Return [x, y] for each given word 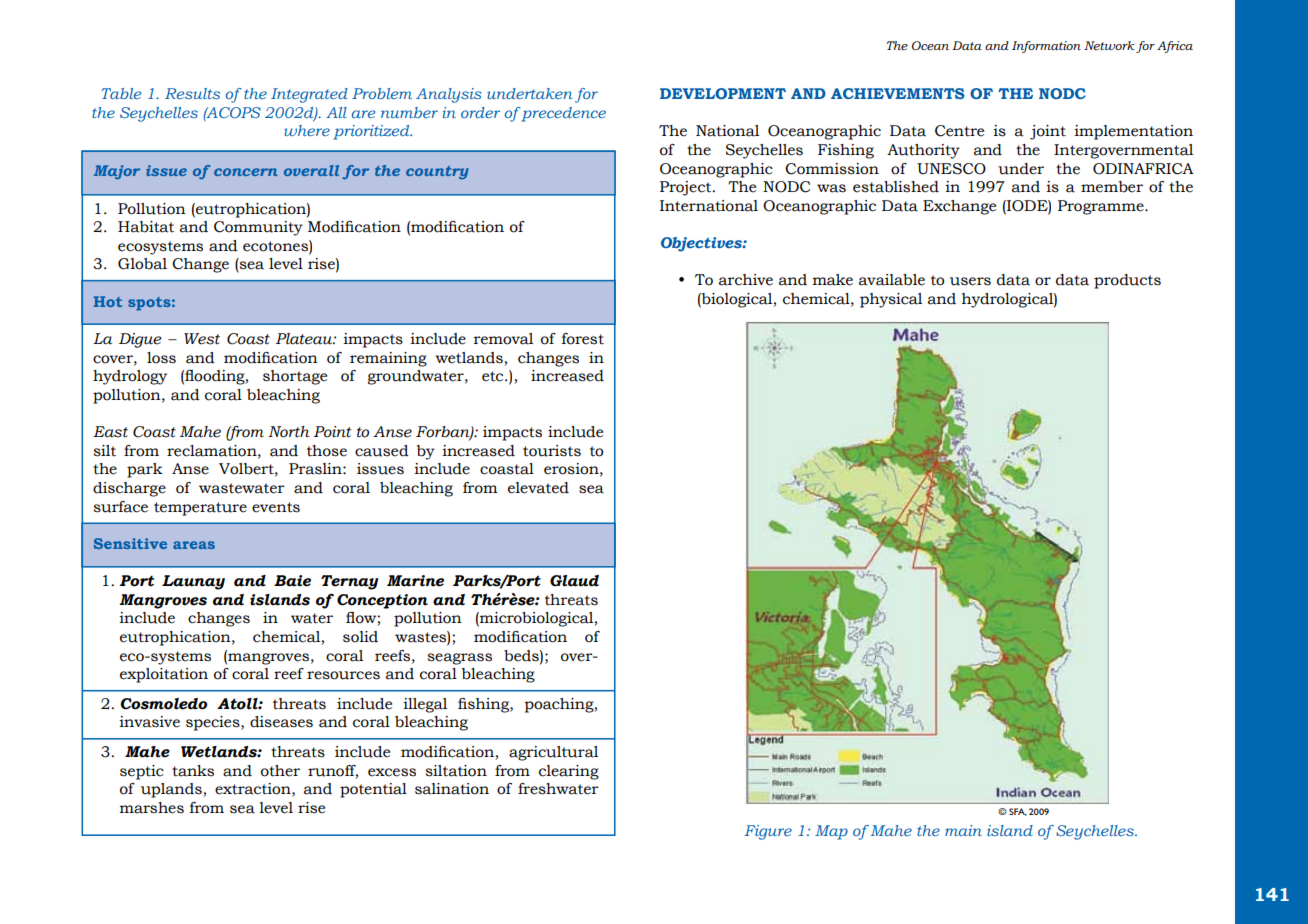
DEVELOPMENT [723, 93]
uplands [171, 790]
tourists [552, 451]
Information [1046, 47]
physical [891, 300]
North [288, 432]
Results [192, 93]
